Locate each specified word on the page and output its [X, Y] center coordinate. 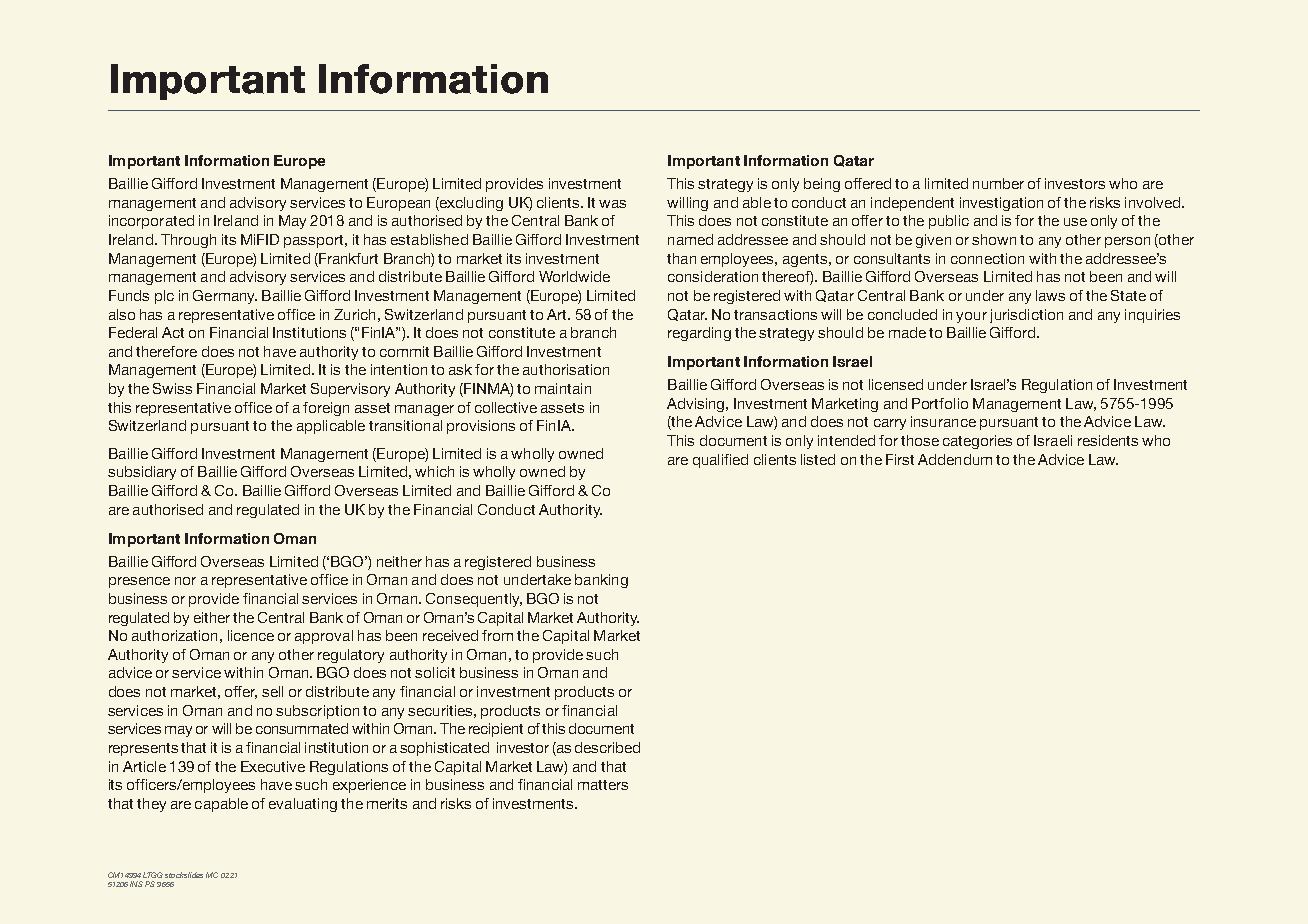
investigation [1001, 204]
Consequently [474, 600]
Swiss [172, 388]
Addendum [955, 459]
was [612, 204]
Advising [697, 405]
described [607, 747]
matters [603, 785]
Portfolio [940, 403]
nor [185, 581]
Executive [273, 766]
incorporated [151, 222]
